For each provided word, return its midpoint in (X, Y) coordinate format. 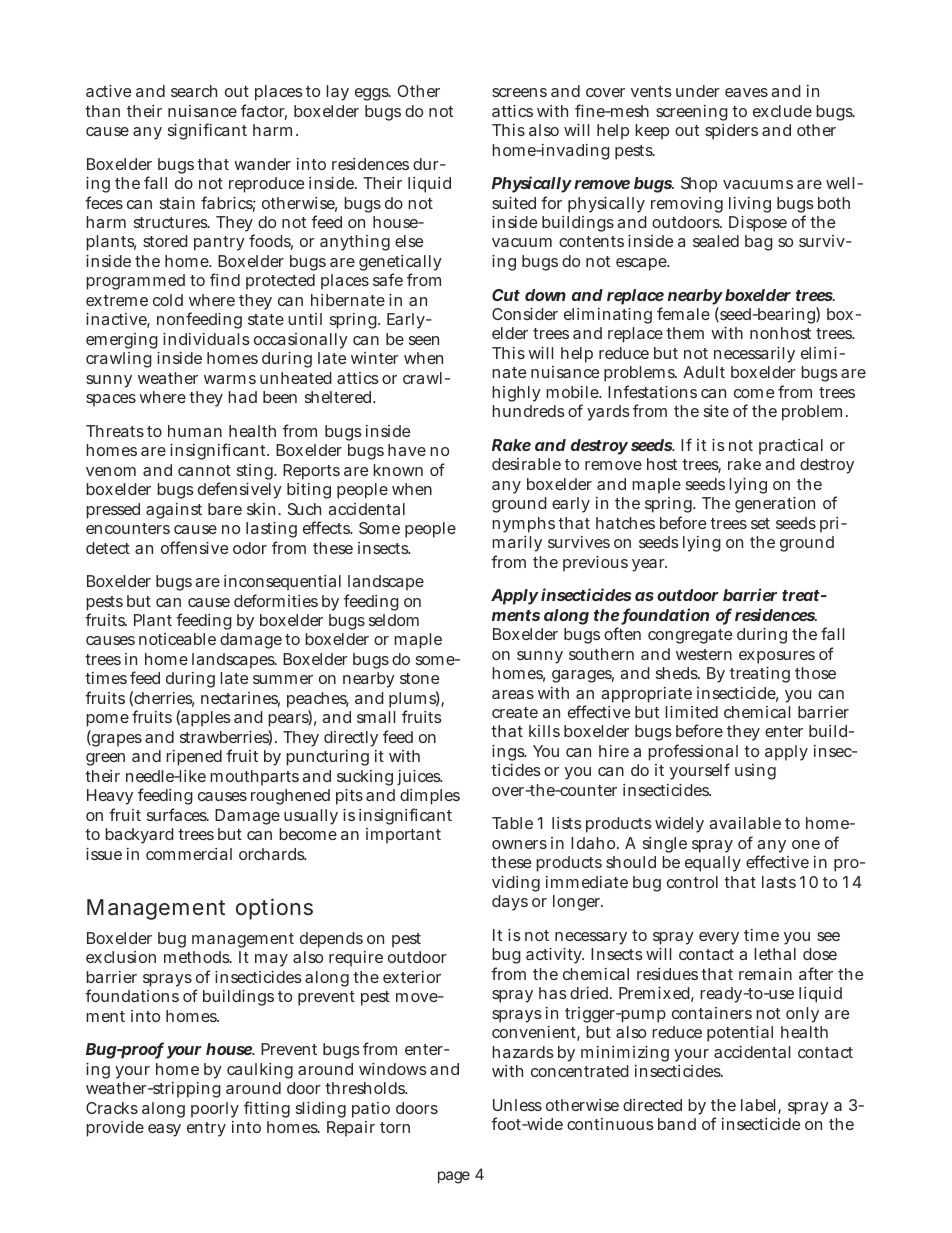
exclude (782, 111)
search (194, 91)
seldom (394, 620)
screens (519, 92)
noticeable (177, 639)
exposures (777, 657)
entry (206, 1129)
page (454, 1177)
